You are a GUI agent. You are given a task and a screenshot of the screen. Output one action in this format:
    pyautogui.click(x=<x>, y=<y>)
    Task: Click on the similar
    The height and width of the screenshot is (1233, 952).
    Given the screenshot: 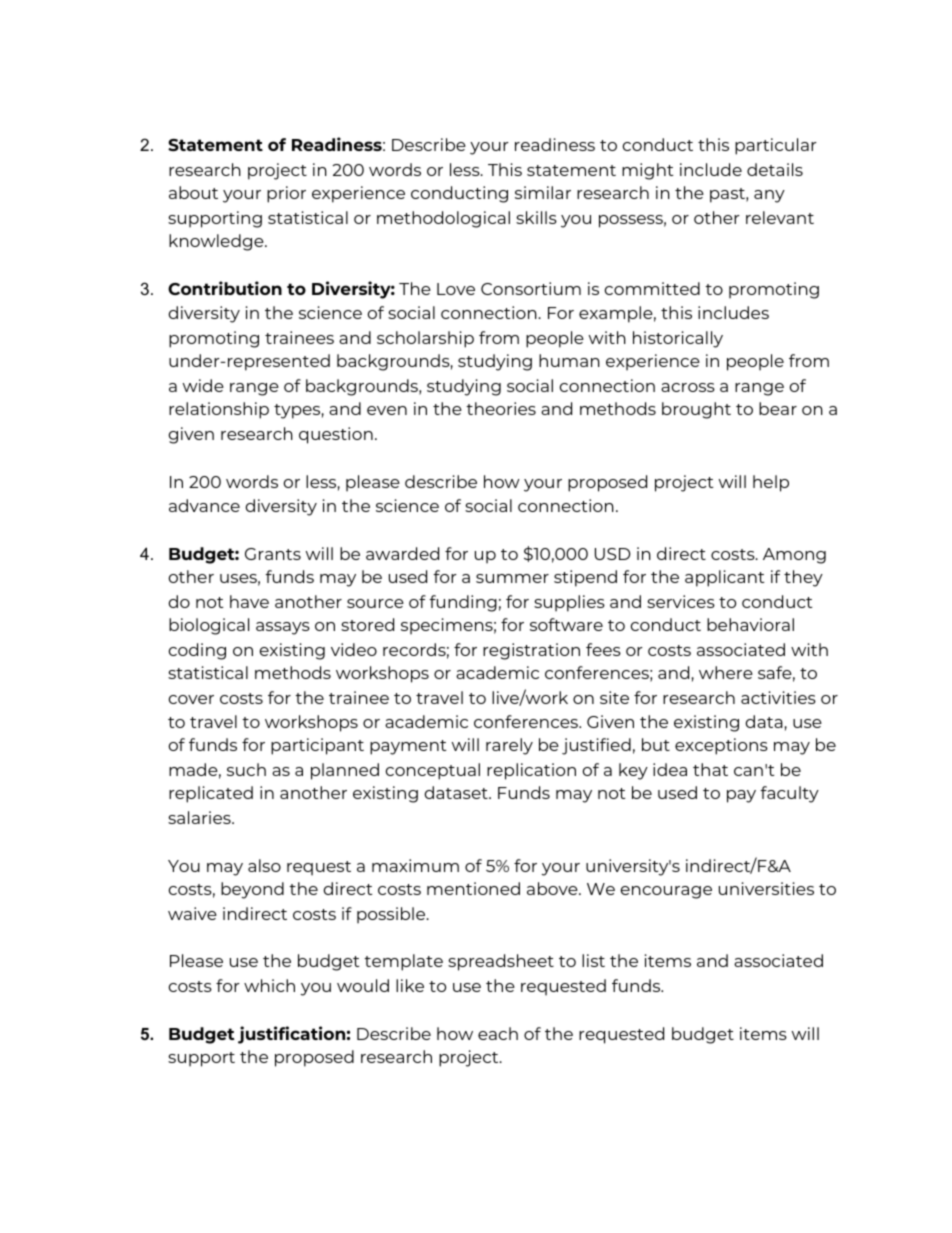 What is the action you would take?
    pyautogui.click(x=543, y=192)
